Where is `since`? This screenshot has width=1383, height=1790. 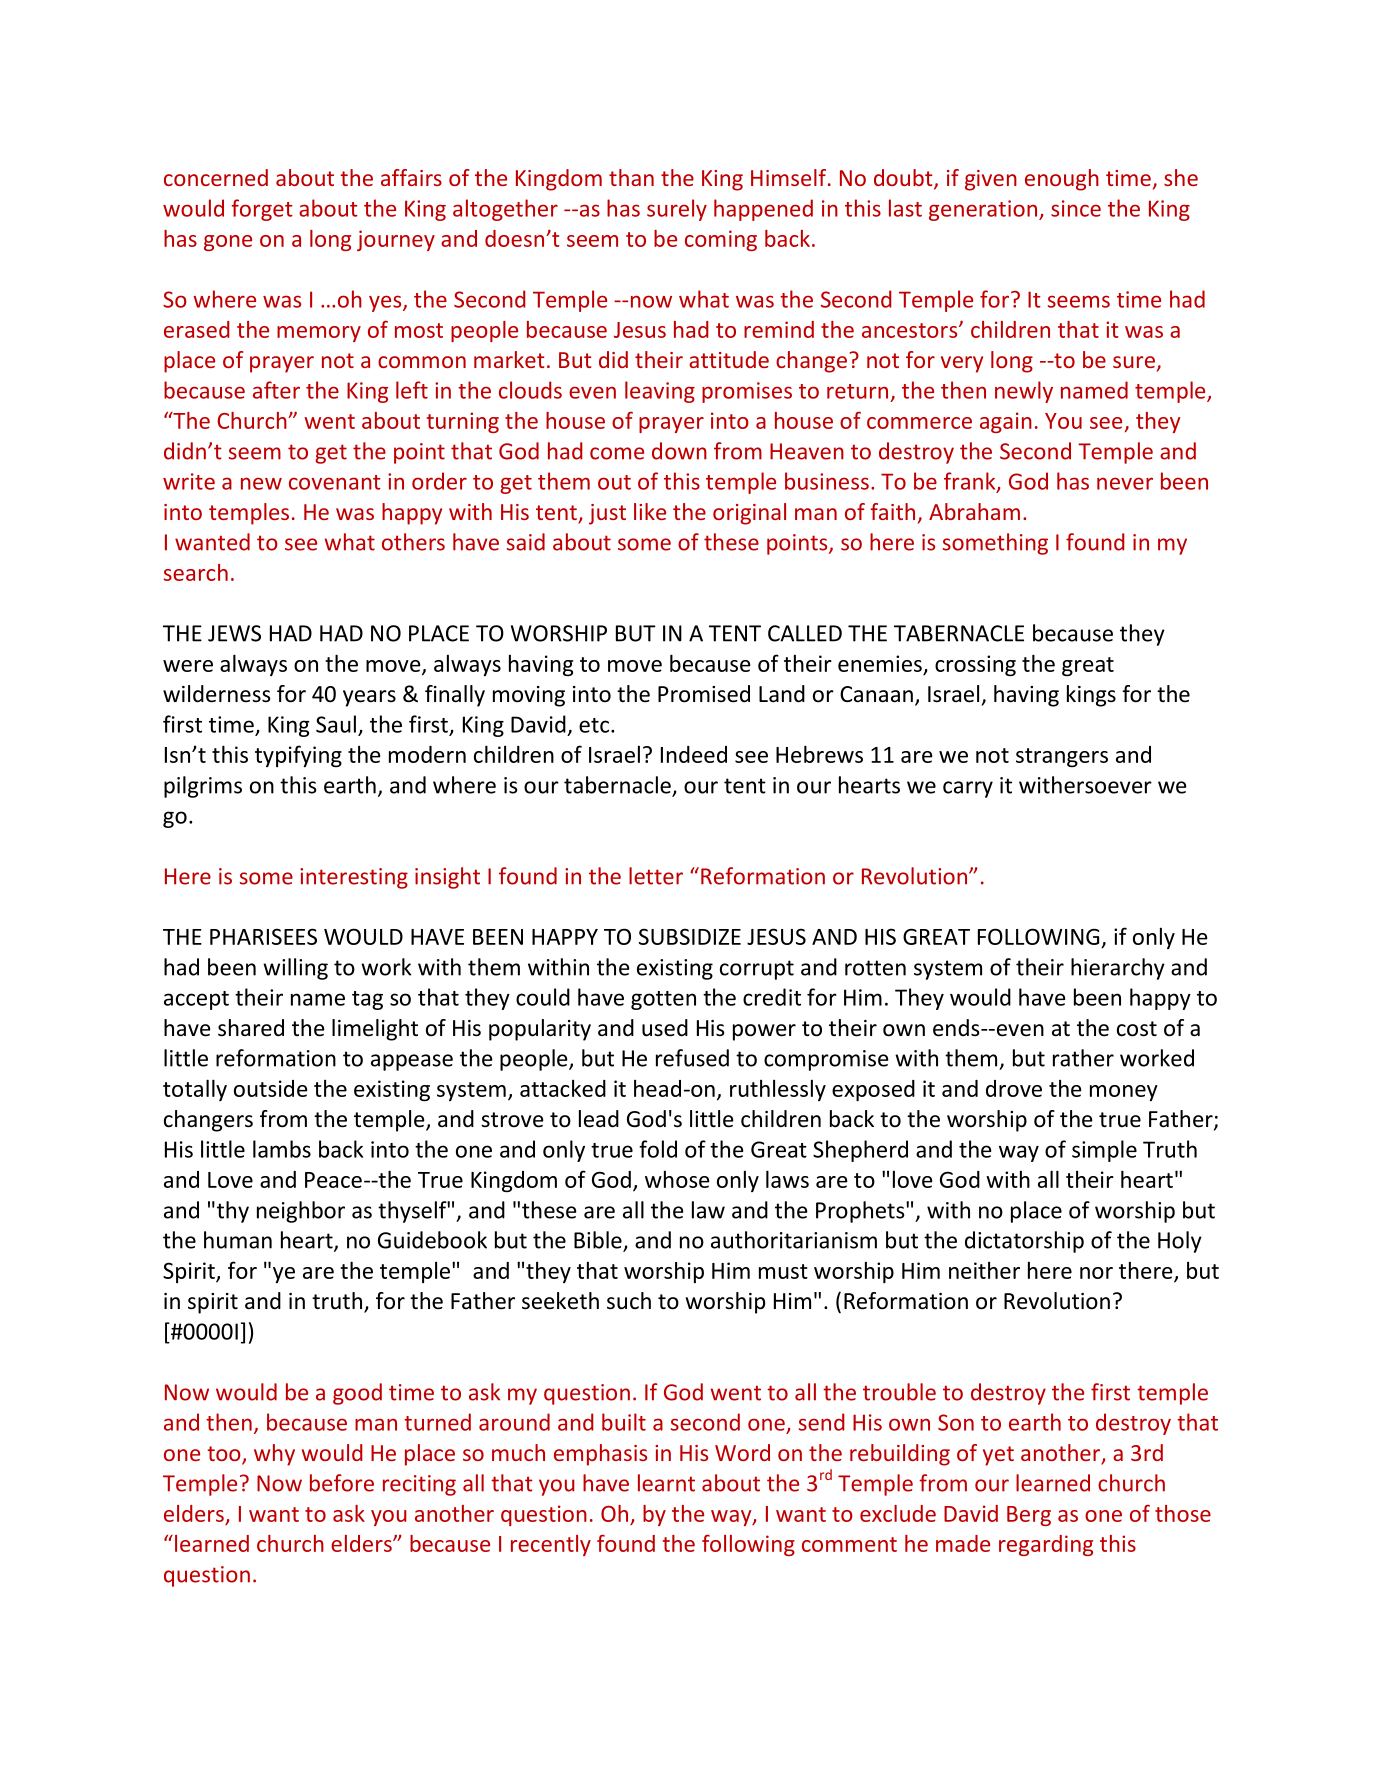
since is located at coordinates (1076, 208).
